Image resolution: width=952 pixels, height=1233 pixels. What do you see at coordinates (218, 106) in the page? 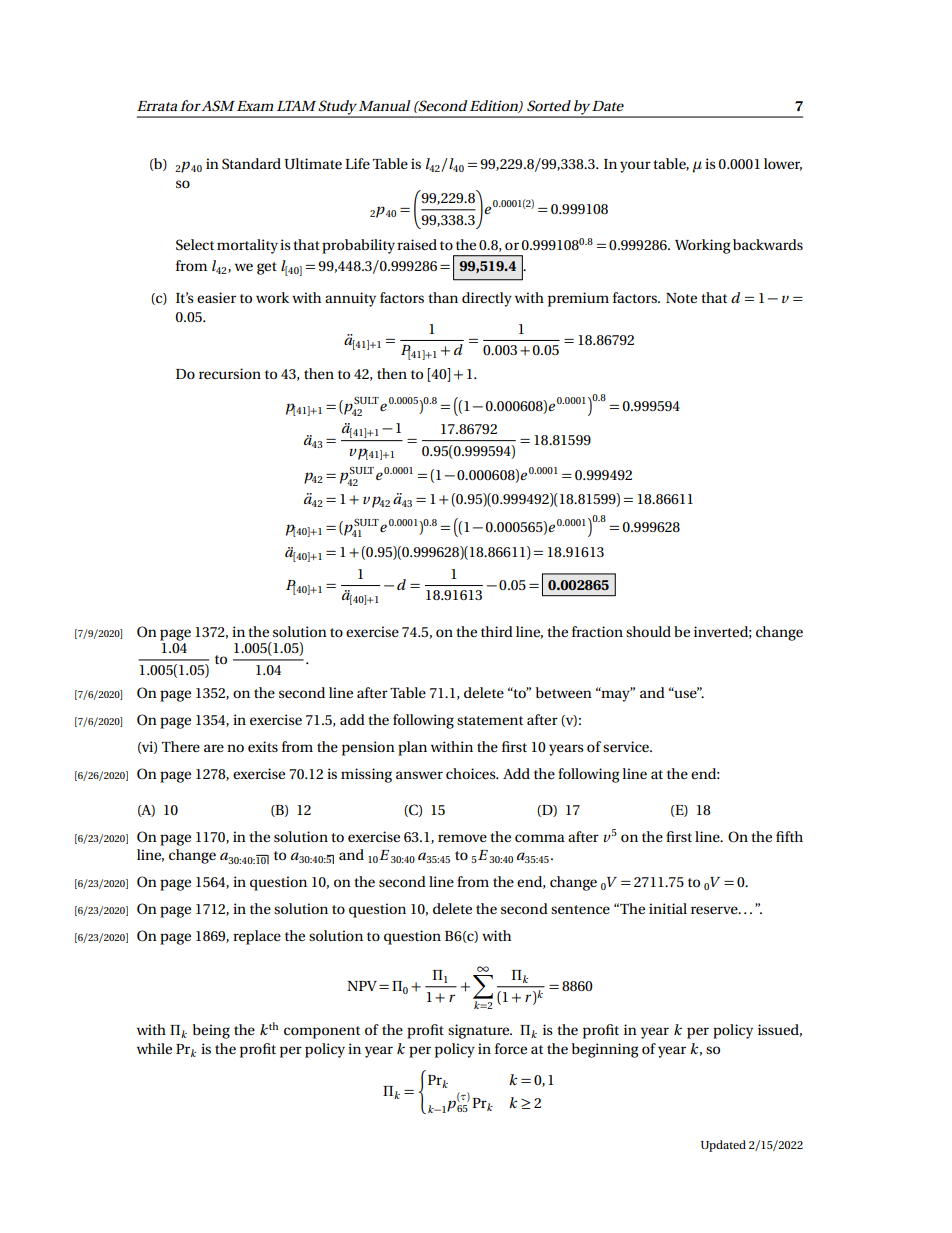
I see `ASM` at bounding box center [218, 106].
